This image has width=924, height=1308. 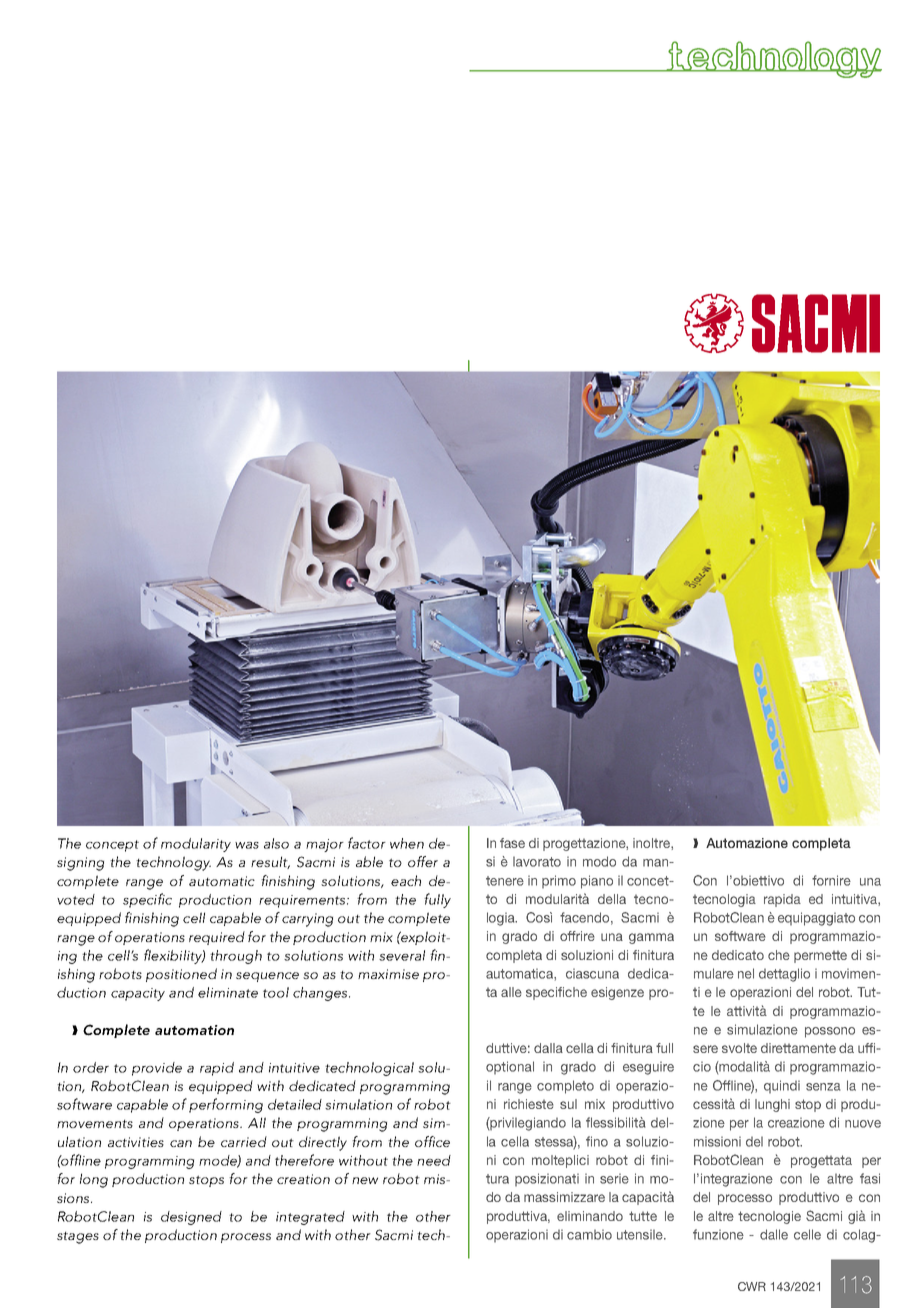 I want to click on modo, so click(x=599, y=861).
